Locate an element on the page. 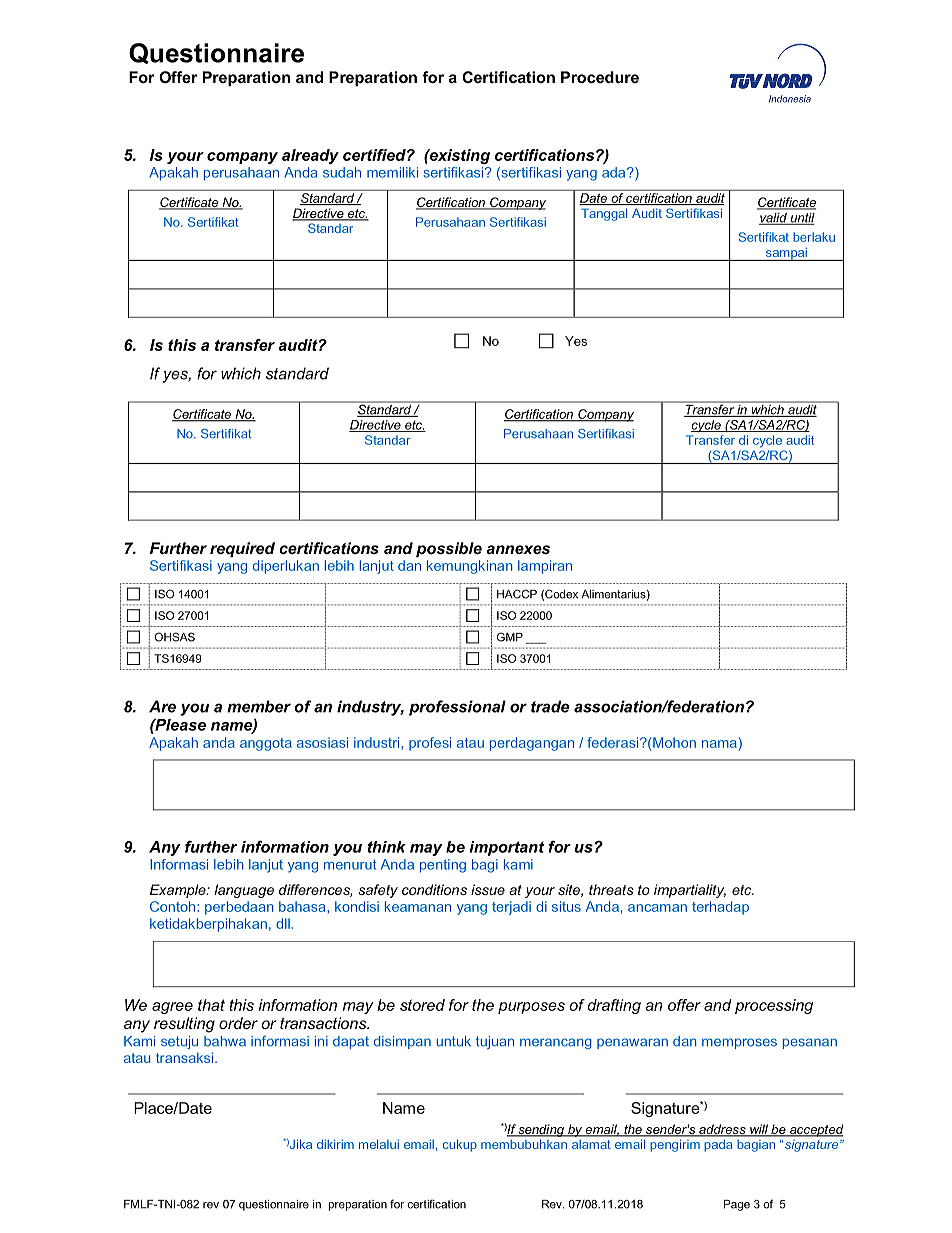  annexes is located at coordinates (518, 549).
